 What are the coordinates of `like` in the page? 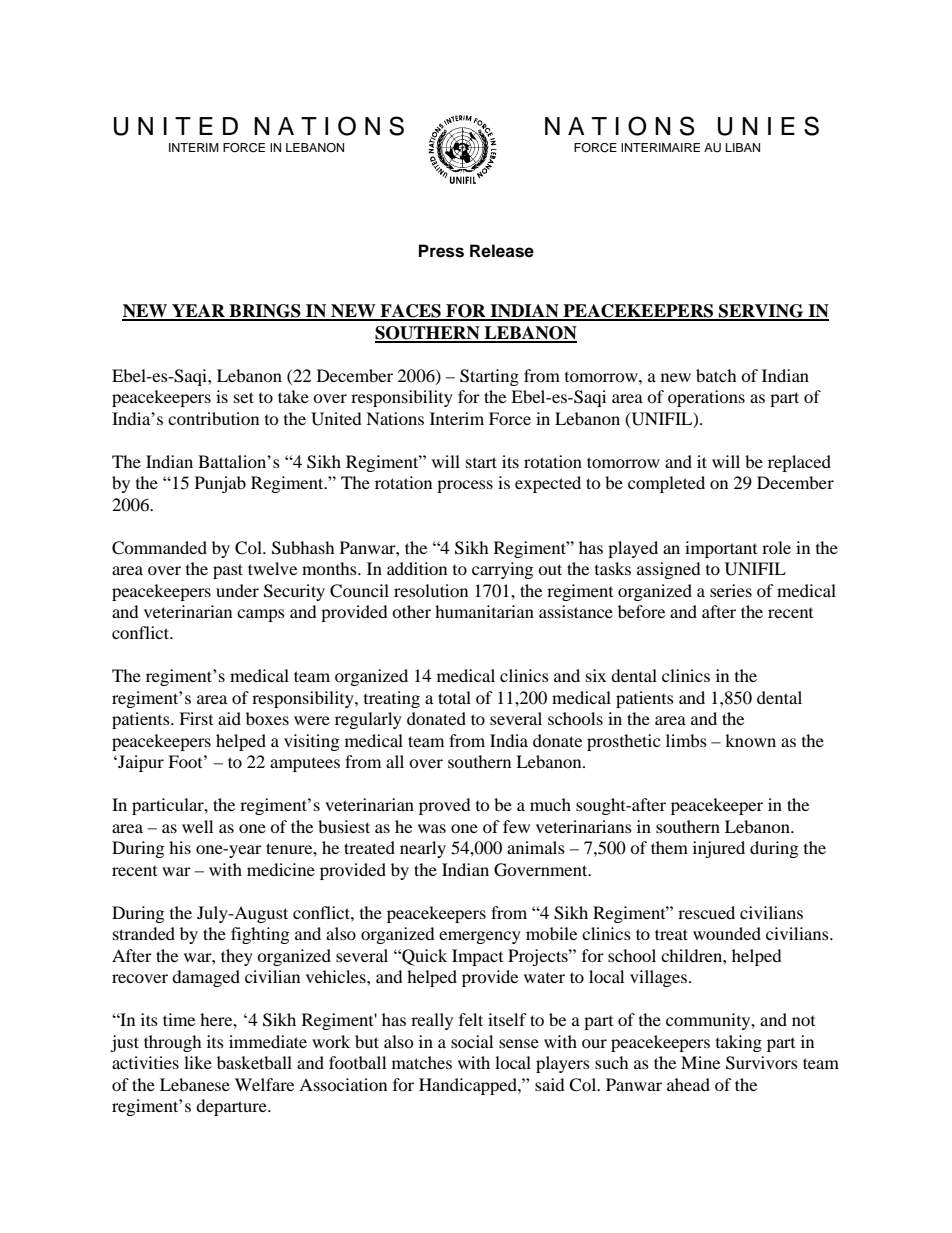 It's located at (198, 1062).
